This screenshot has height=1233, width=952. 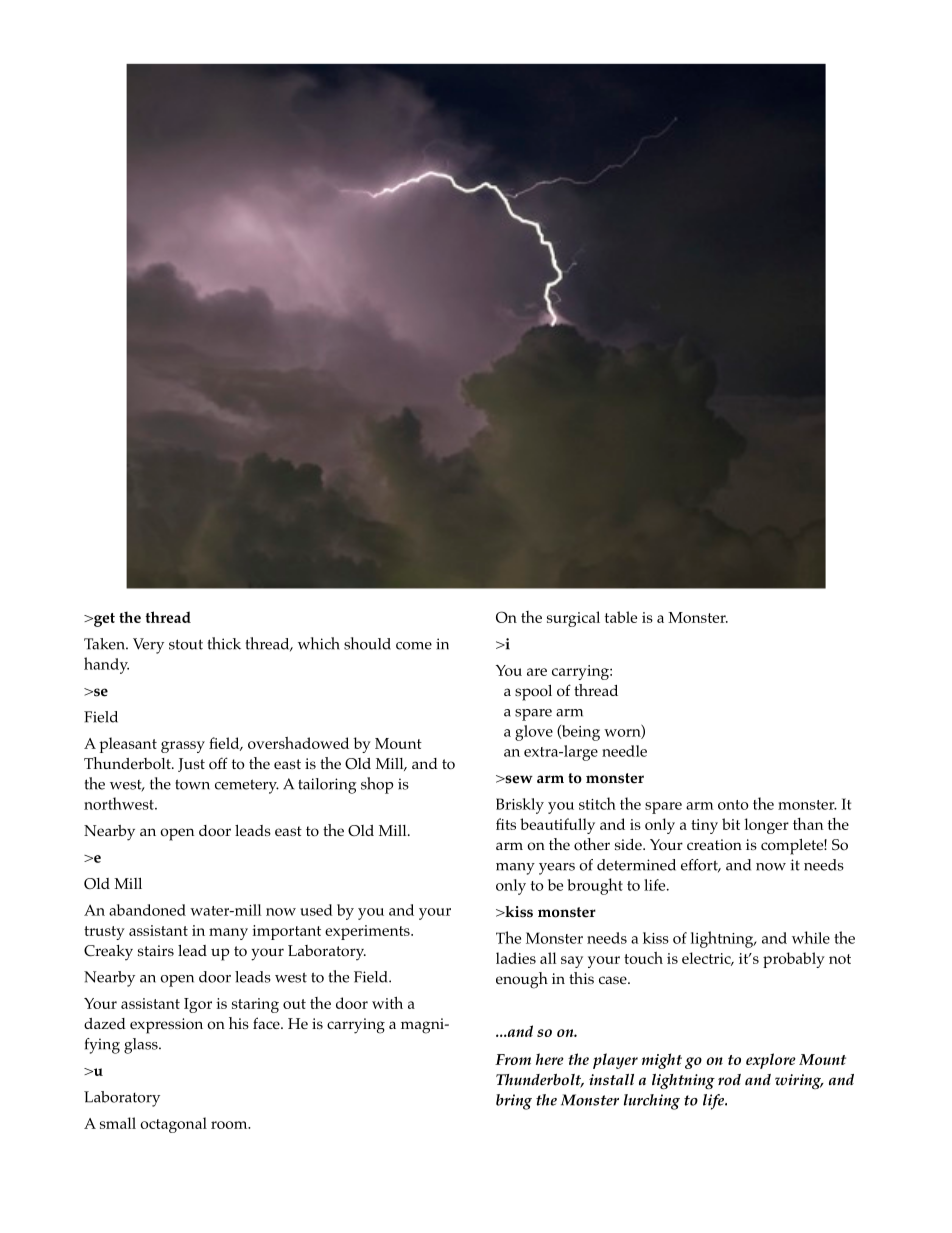 I want to click on stout, so click(x=186, y=644).
